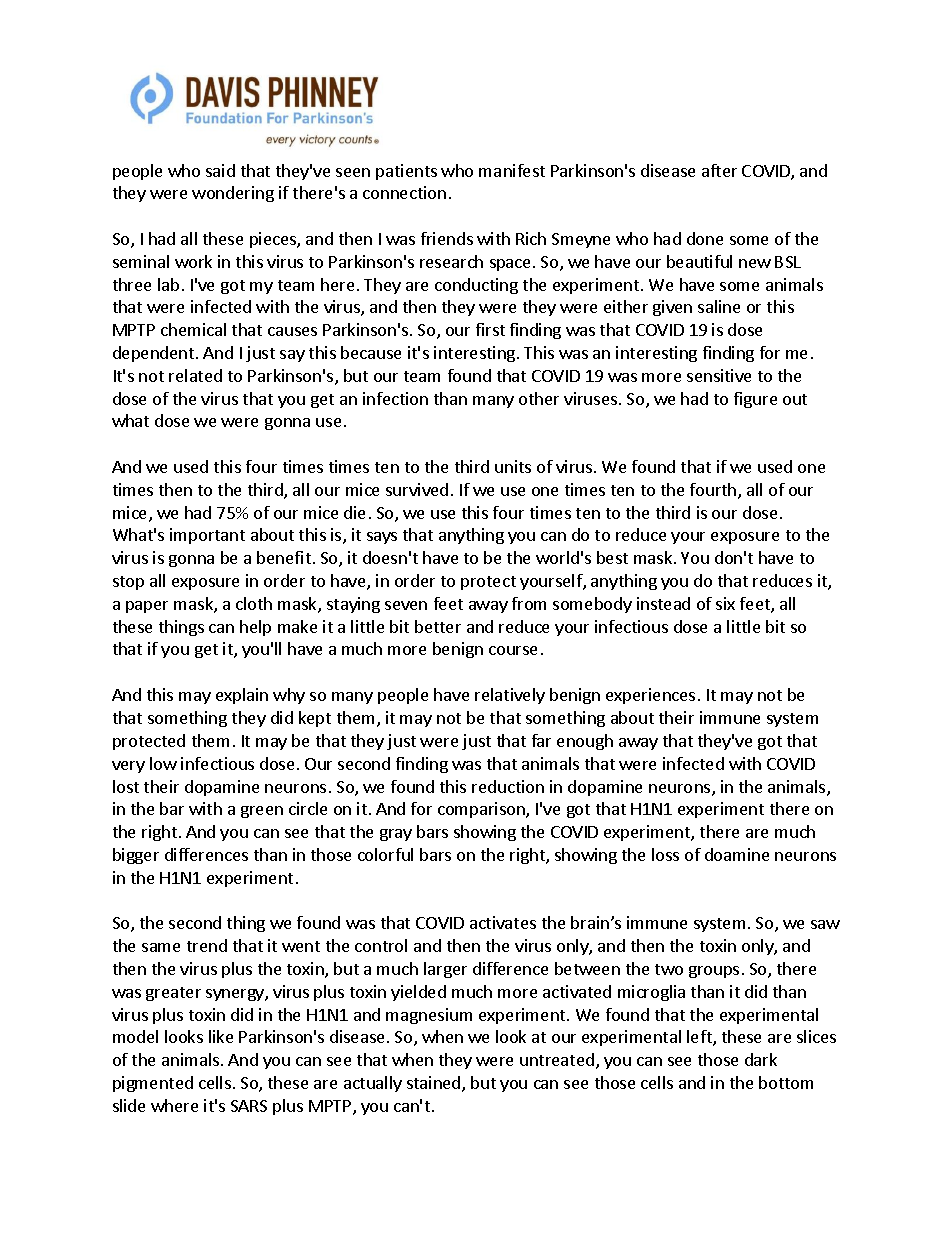  I want to click on first, so click(490, 329).
